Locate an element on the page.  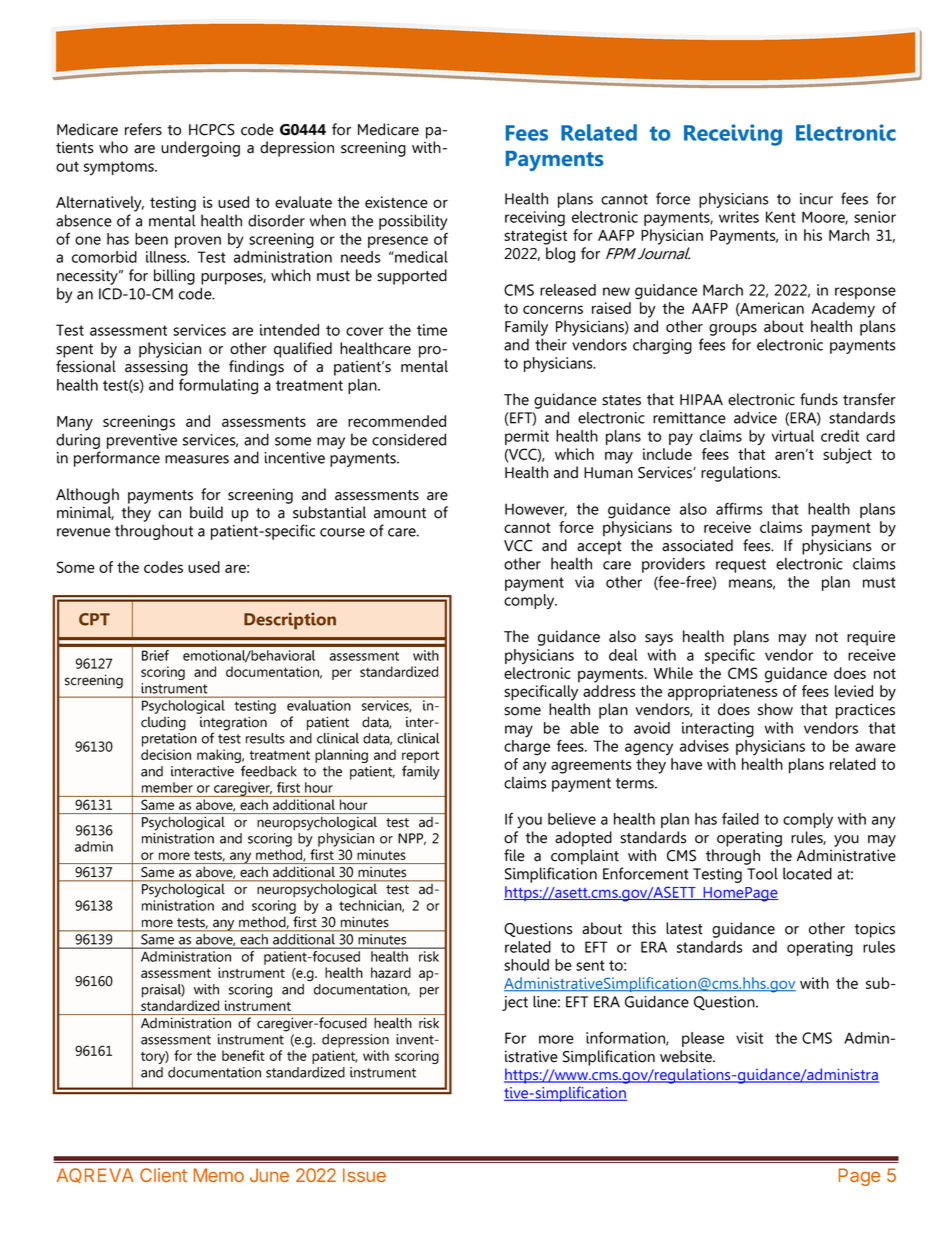
address is located at coordinates (609, 691).
